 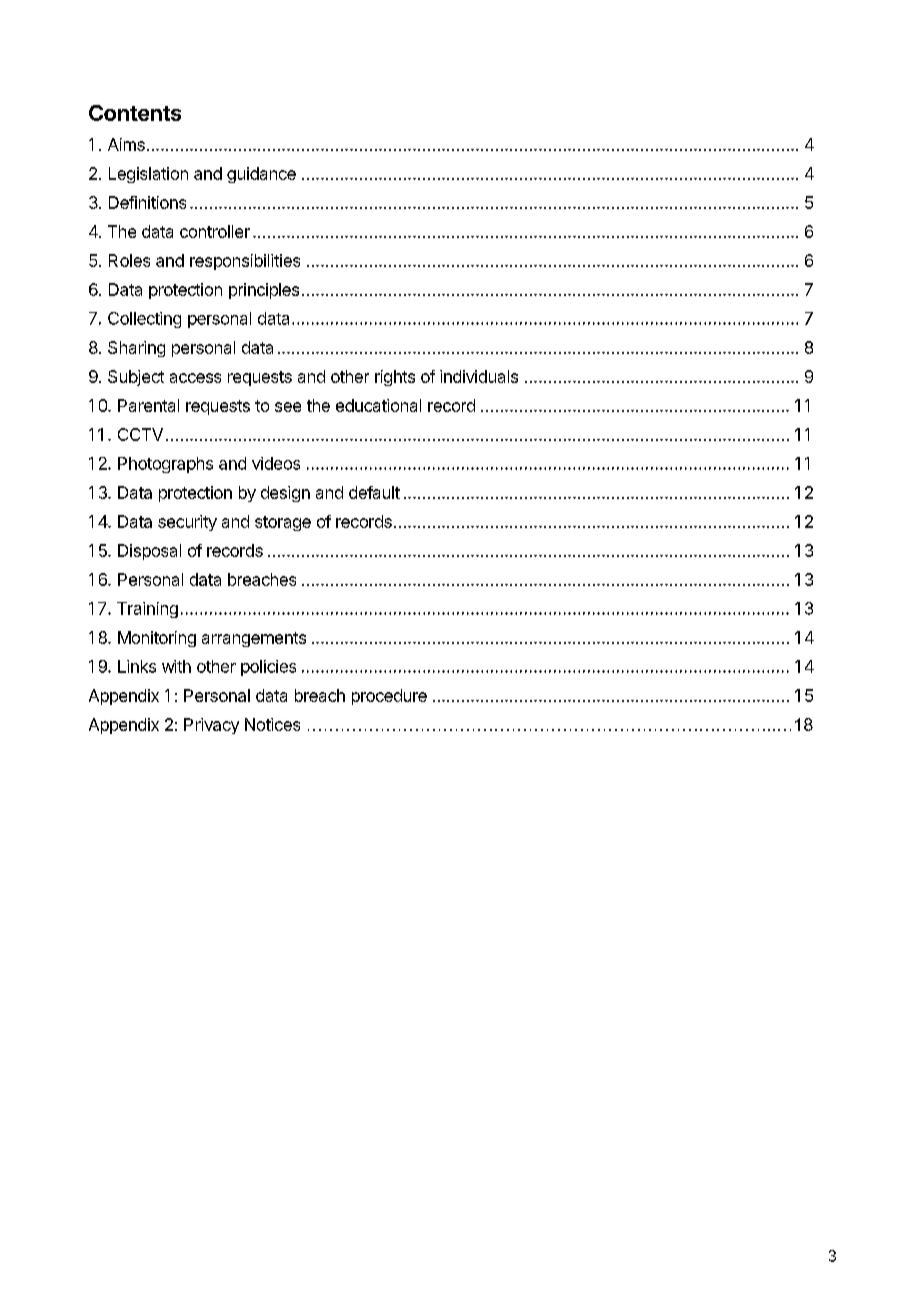 I want to click on Privacy, so click(x=211, y=726).
